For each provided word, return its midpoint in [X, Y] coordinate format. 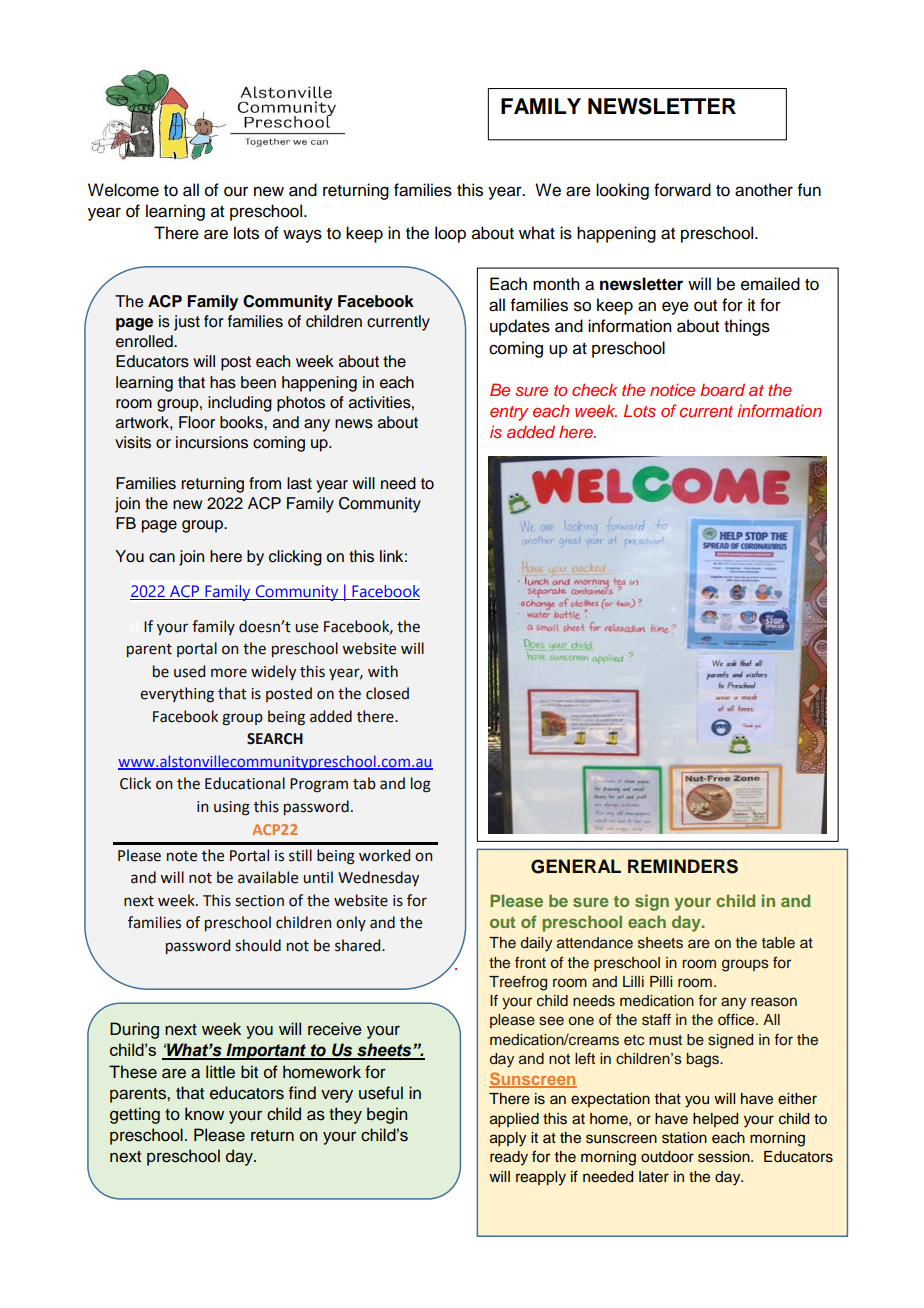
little [220, 1072]
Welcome [123, 190]
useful [381, 1093]
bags [704, 1060]
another [764, 190]
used [189, 671]
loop [450, 234]
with [383, 671]
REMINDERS [683, 866]
